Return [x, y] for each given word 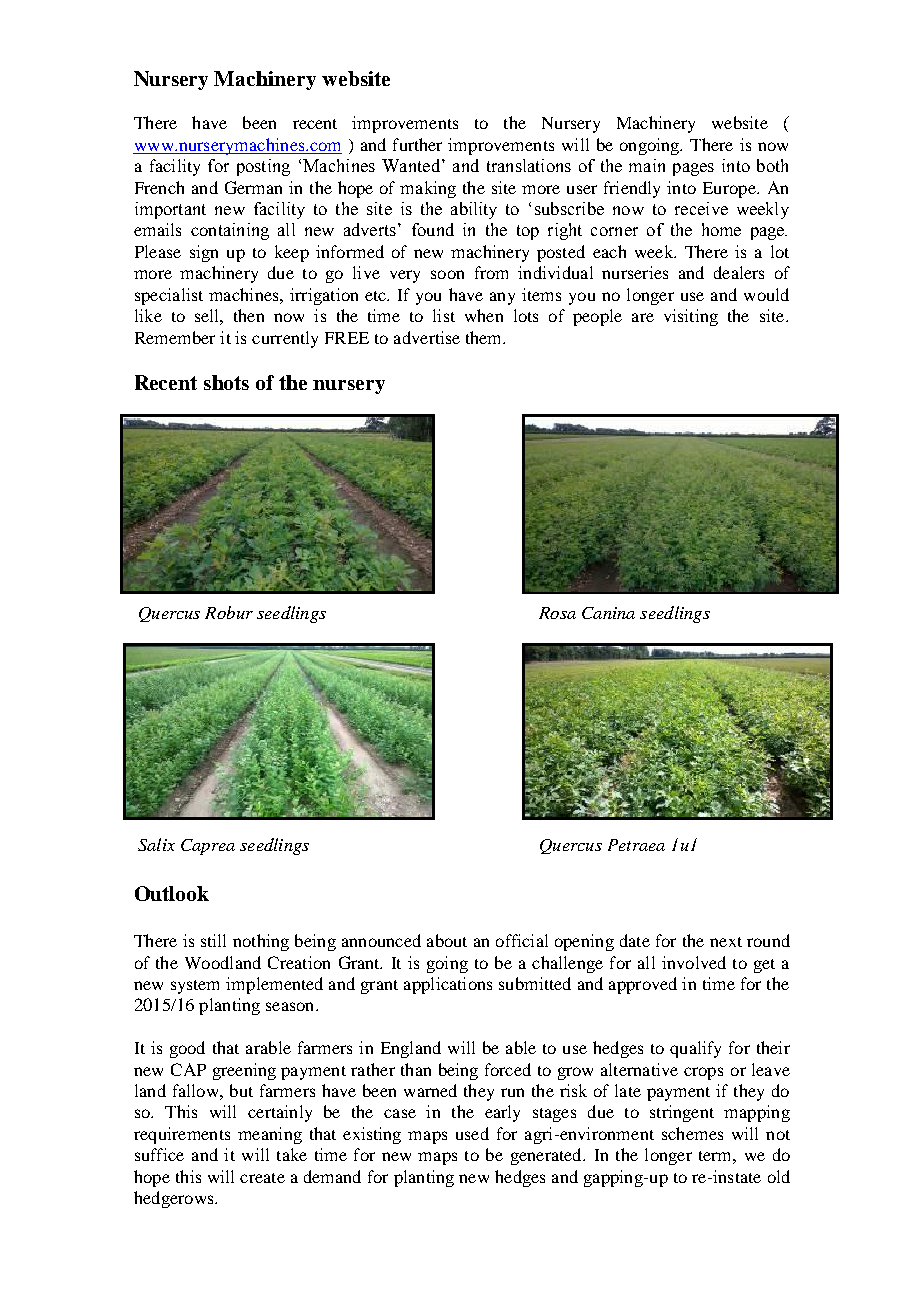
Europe [730, 190]
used [472, 1133]
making [428, 189]
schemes [692, 1133]
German [253, 187]
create [262, 1178]
